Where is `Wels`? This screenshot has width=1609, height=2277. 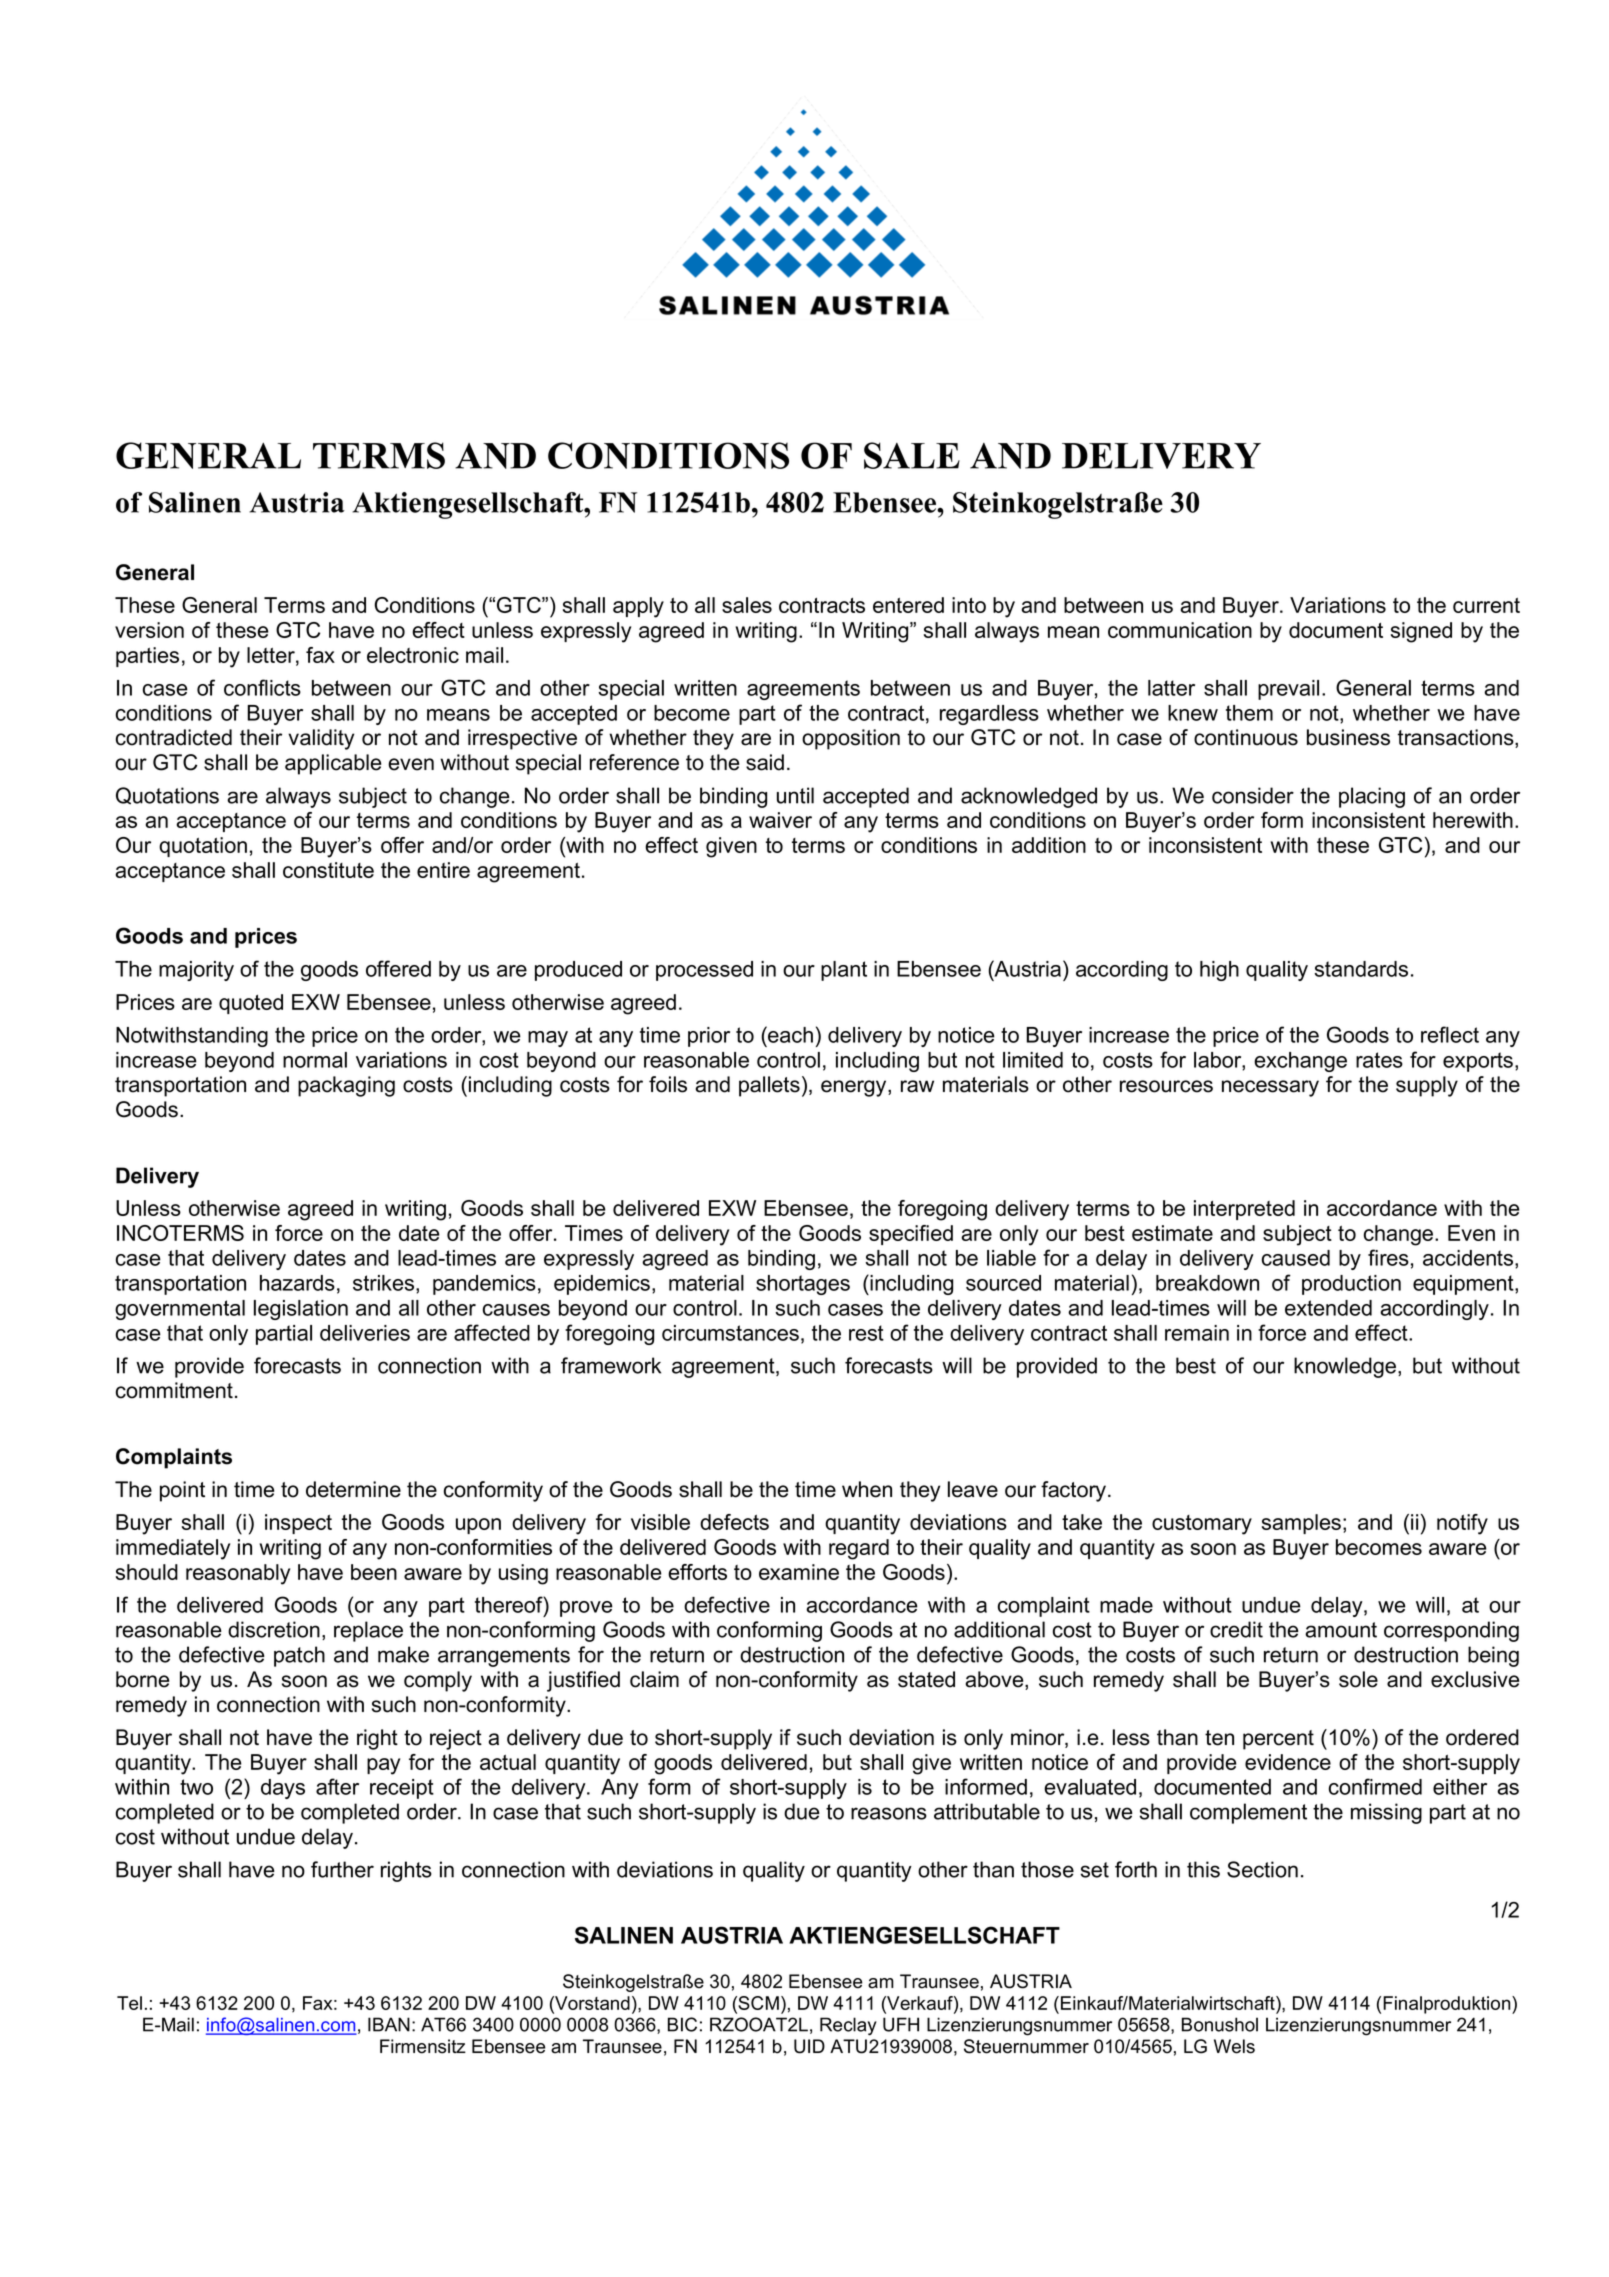
Wels is located at coordinates (1234, 2046).
